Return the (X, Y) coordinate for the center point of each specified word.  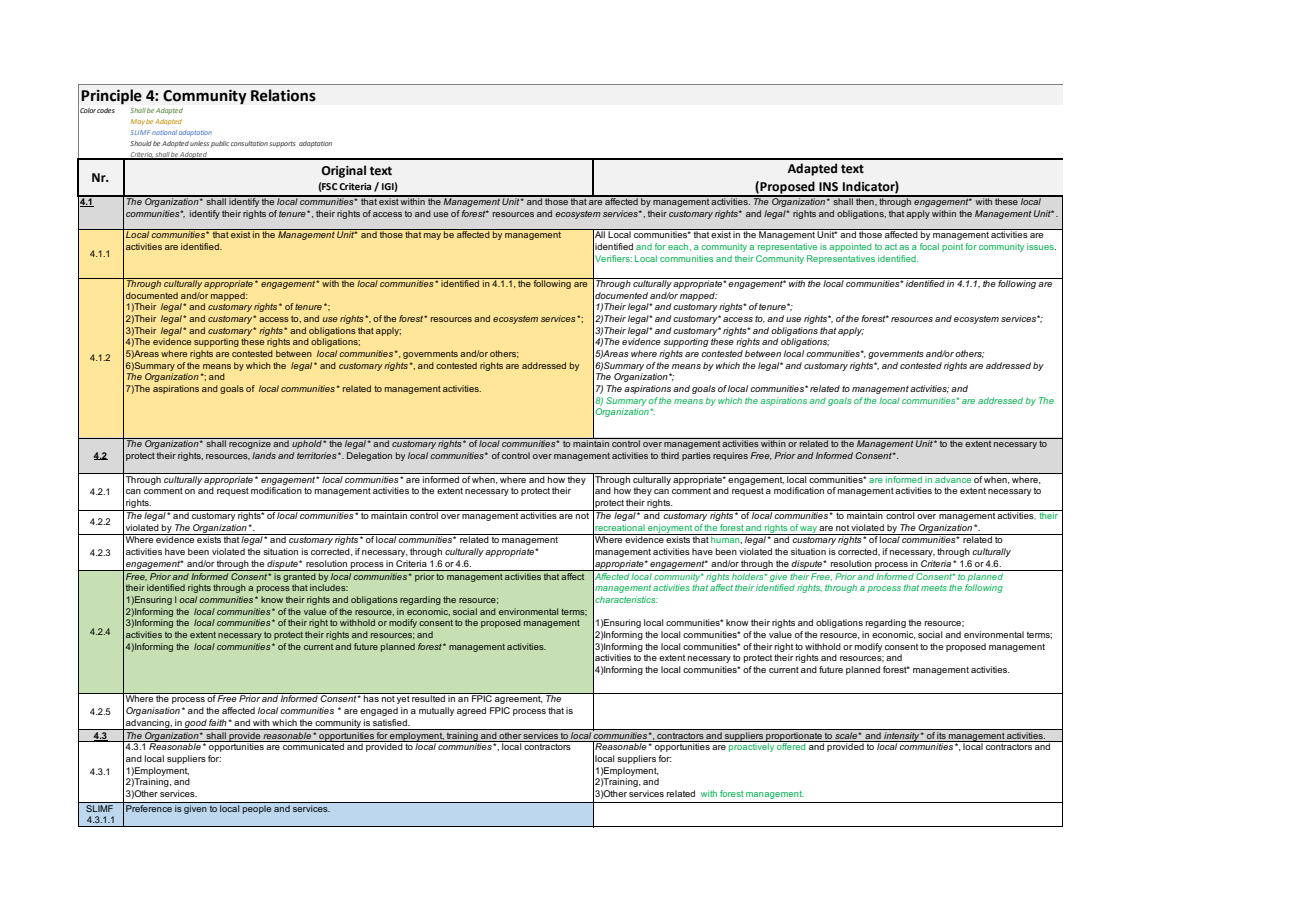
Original (343, 171)
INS (828, 187)
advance (953, 479)
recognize (250, 443)
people (257, 809)
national (164, 132)
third (670, 455)
